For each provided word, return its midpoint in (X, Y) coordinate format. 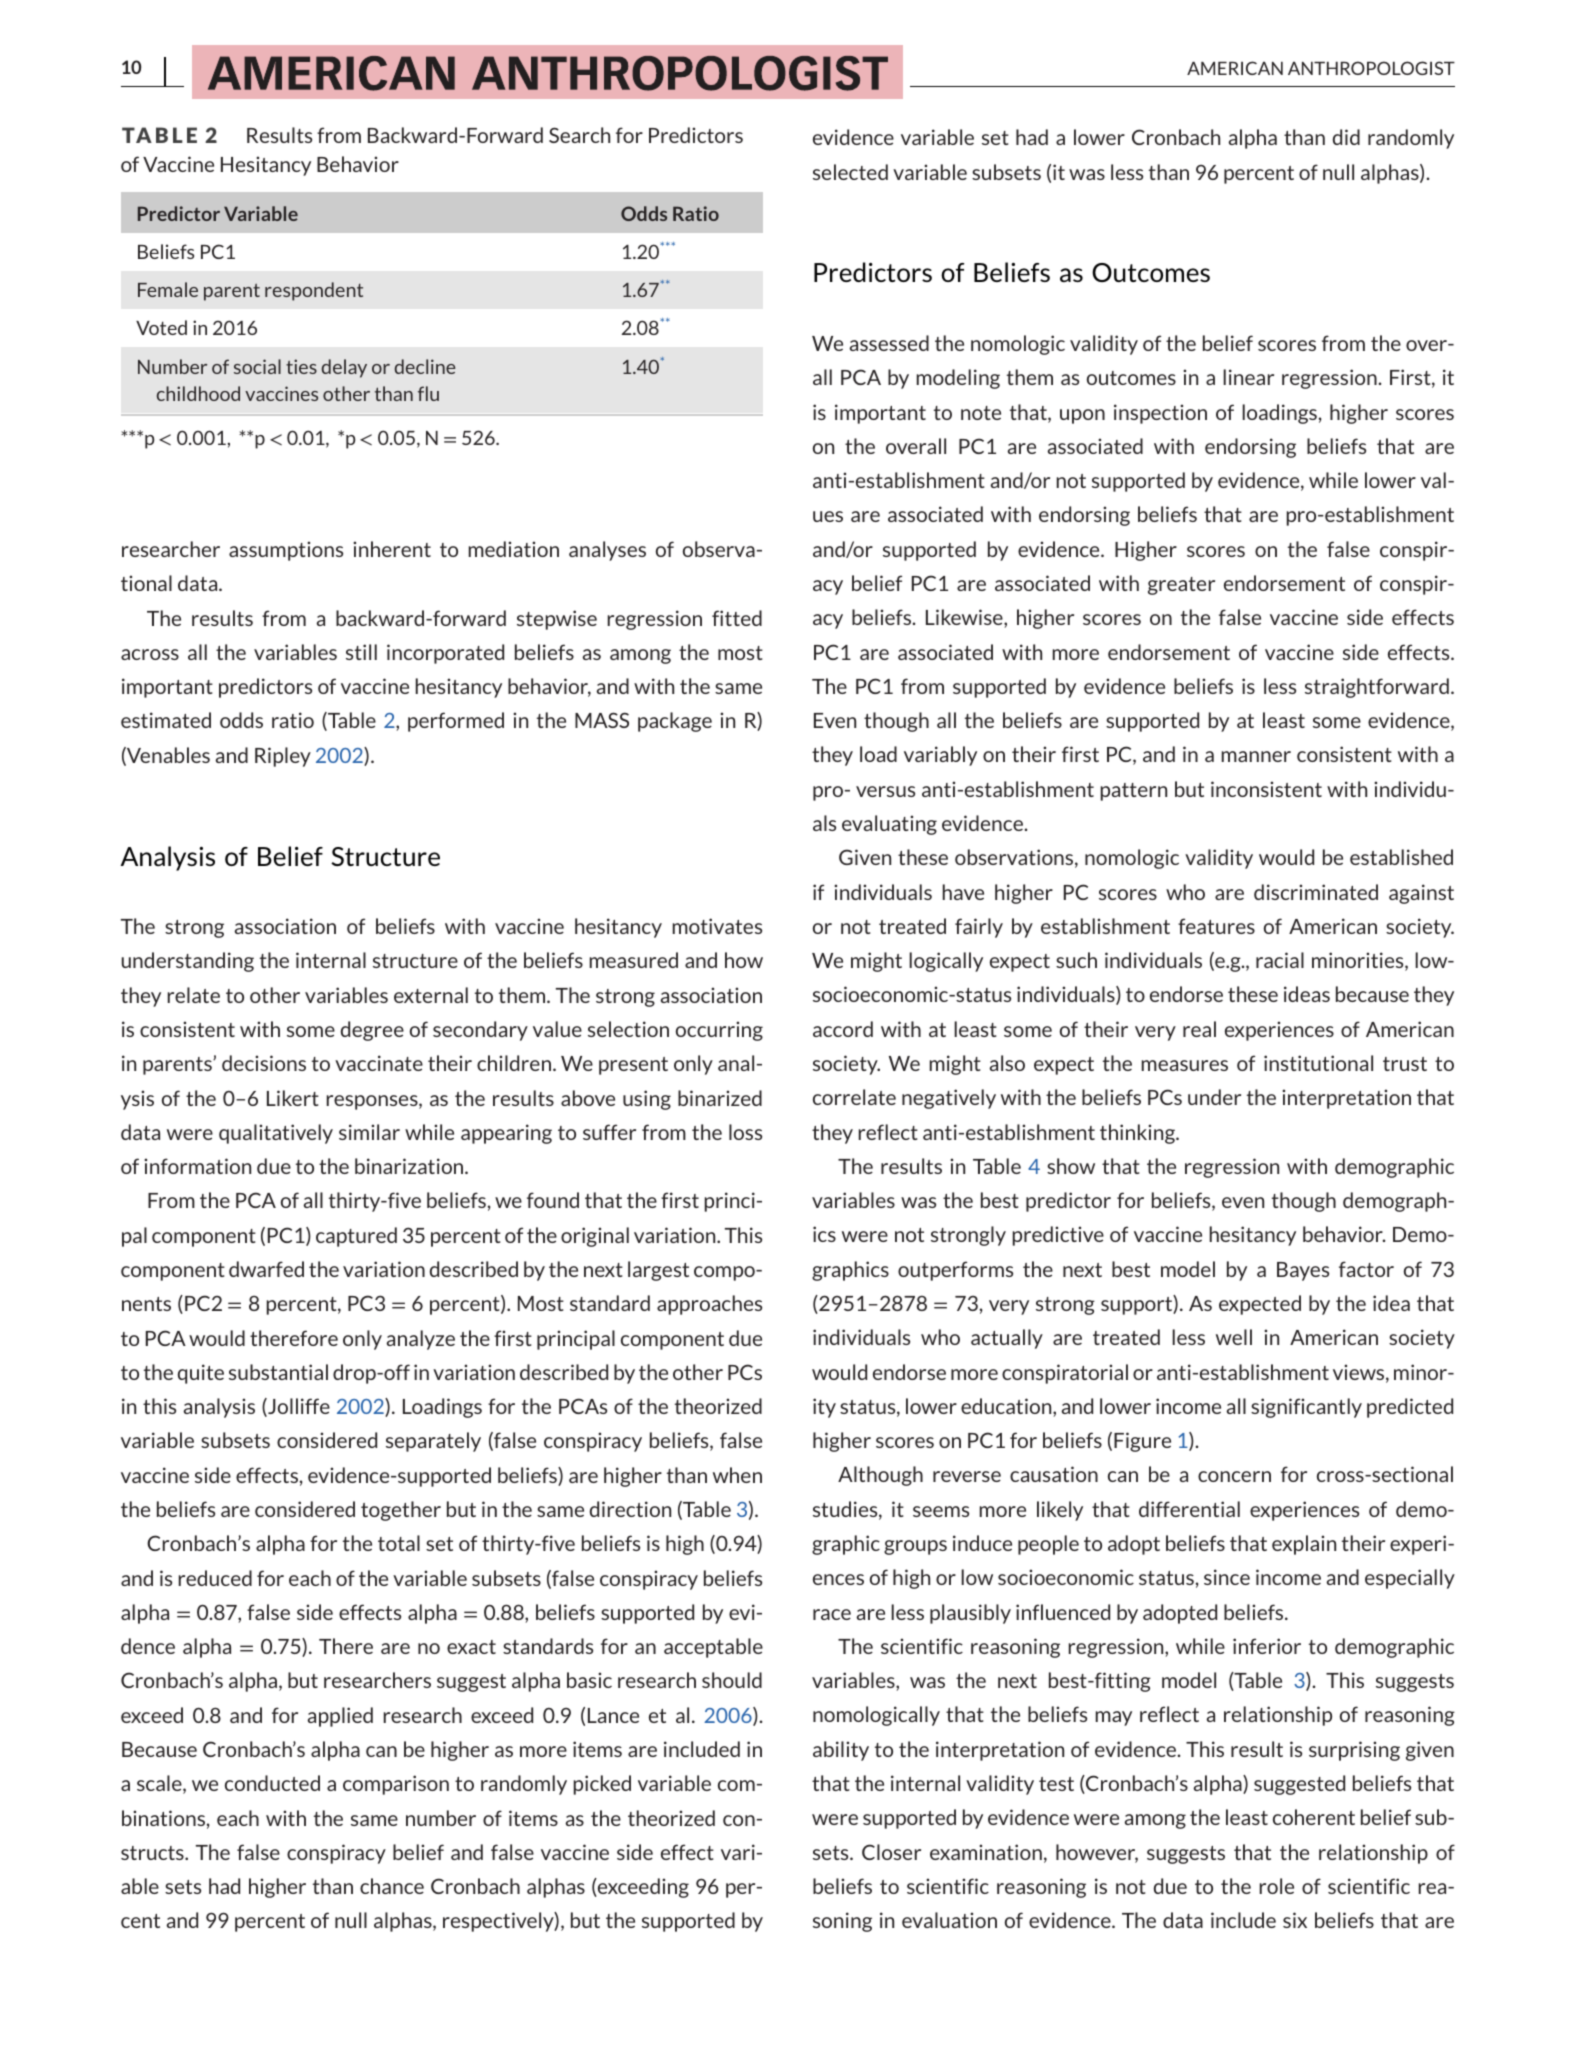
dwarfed (266, 1269)
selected (850, 172)
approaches (709, 1305)
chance (392, 1886)
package (675, 722)
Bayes (1303, 1271)
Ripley (283, 757)
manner (1256, 756)
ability (841, 1751)
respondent (314, 291)
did (1346, 137)
